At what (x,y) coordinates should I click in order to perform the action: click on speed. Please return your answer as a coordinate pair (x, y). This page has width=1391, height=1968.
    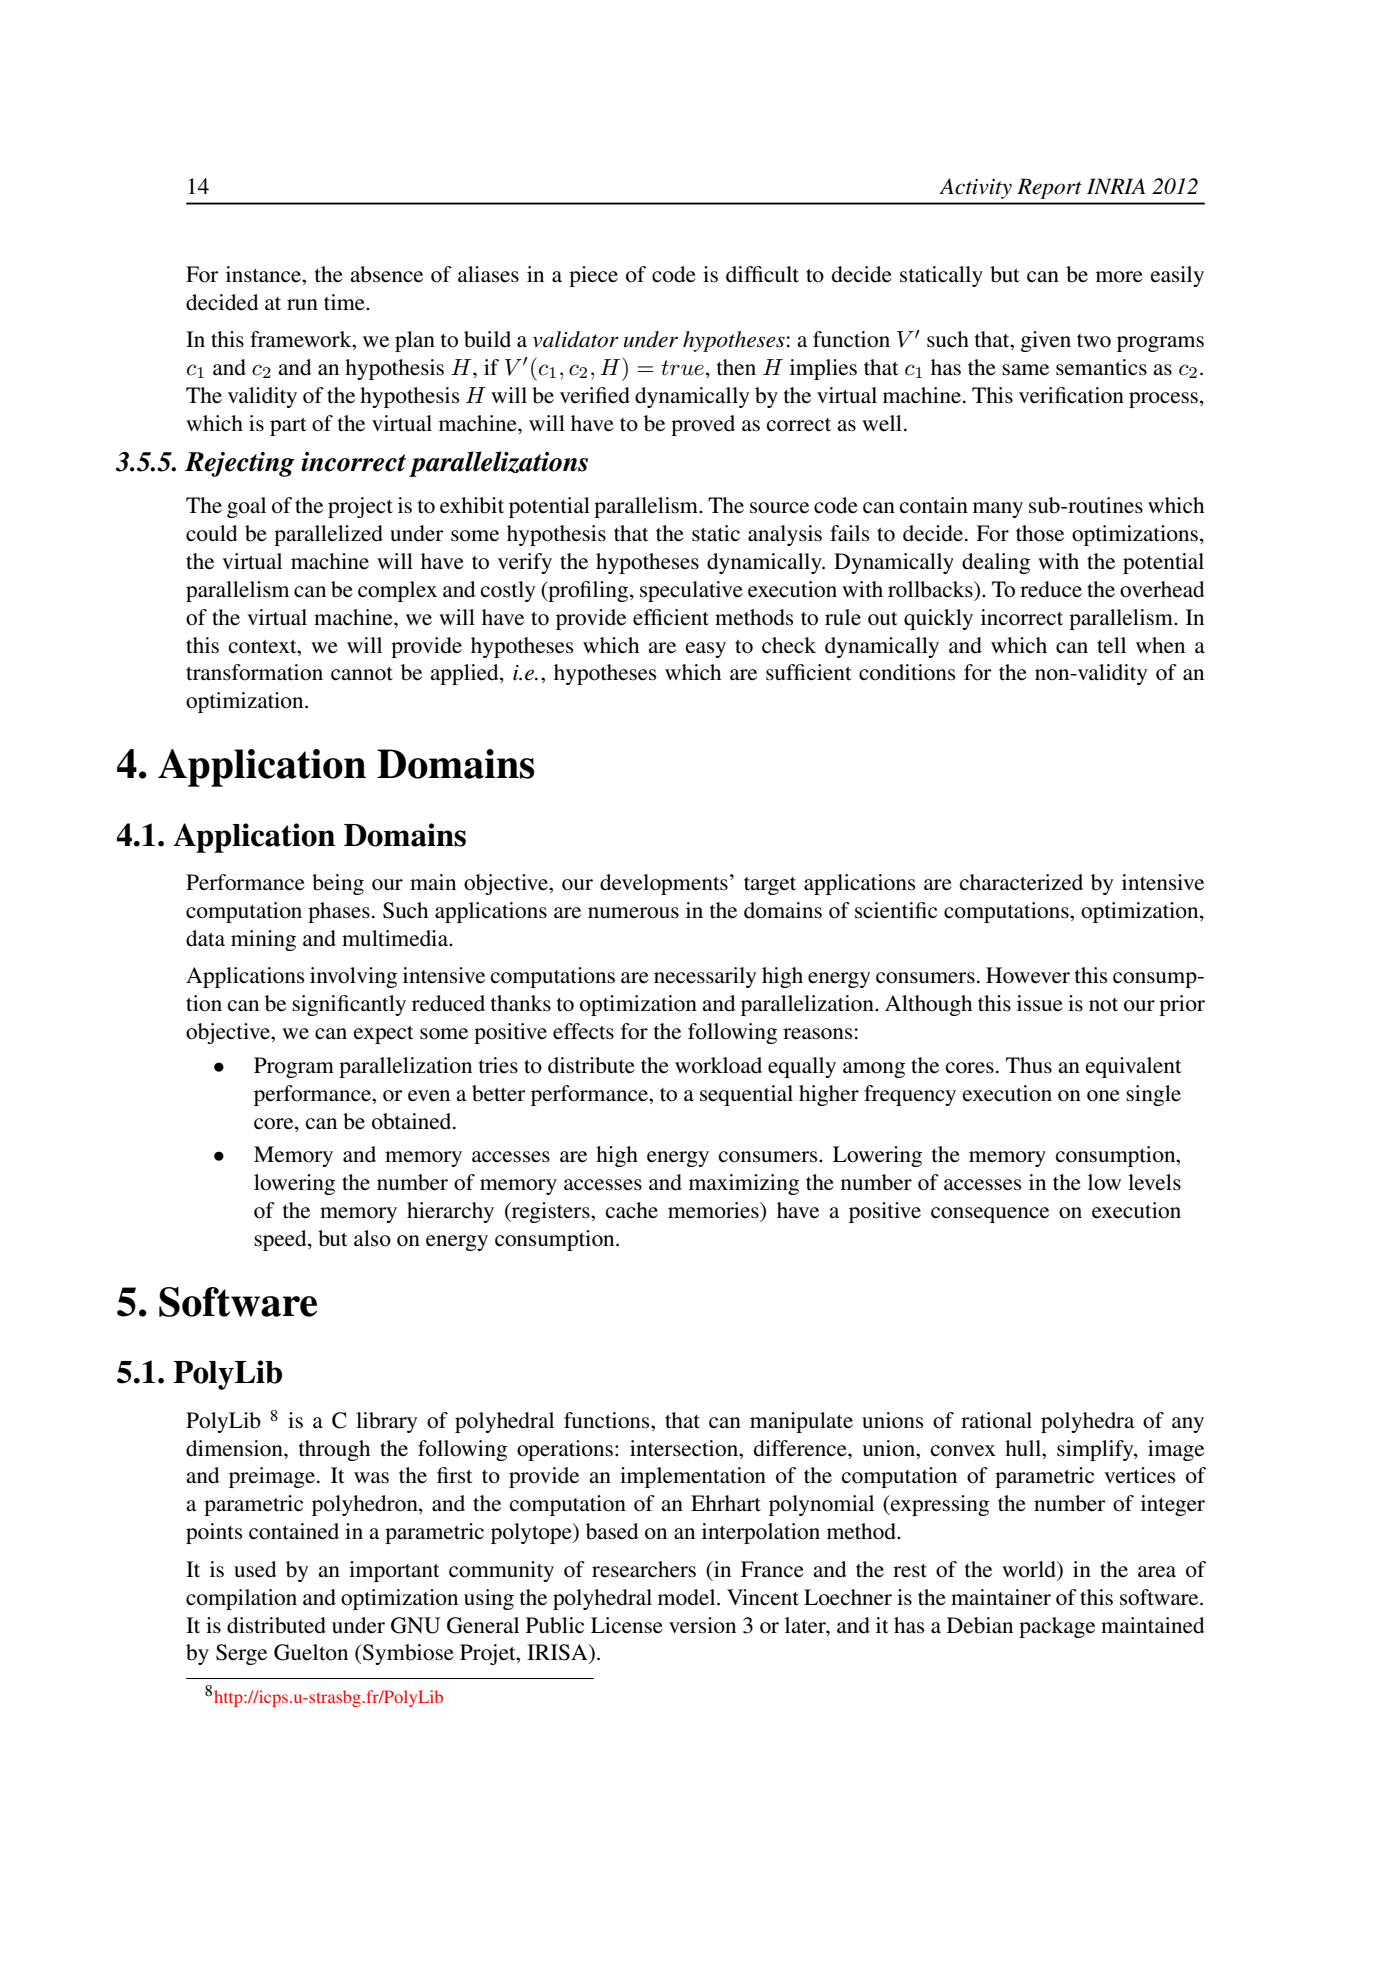
    Looking at the image, I should click on (281, 1240).
